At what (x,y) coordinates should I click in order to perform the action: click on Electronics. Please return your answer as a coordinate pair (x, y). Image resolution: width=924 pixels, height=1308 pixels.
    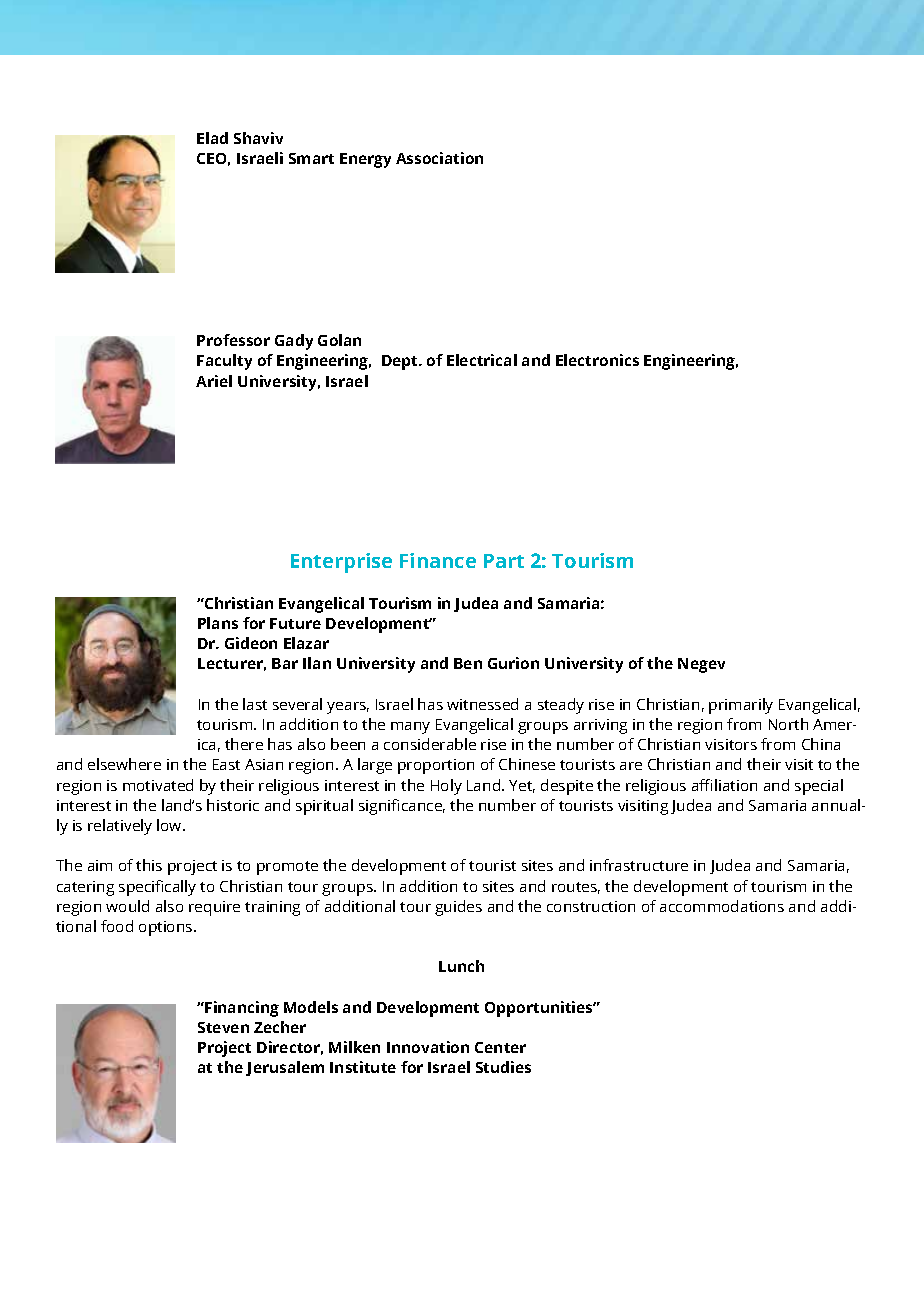
    Looking at the image, I should click on (597, 360).
